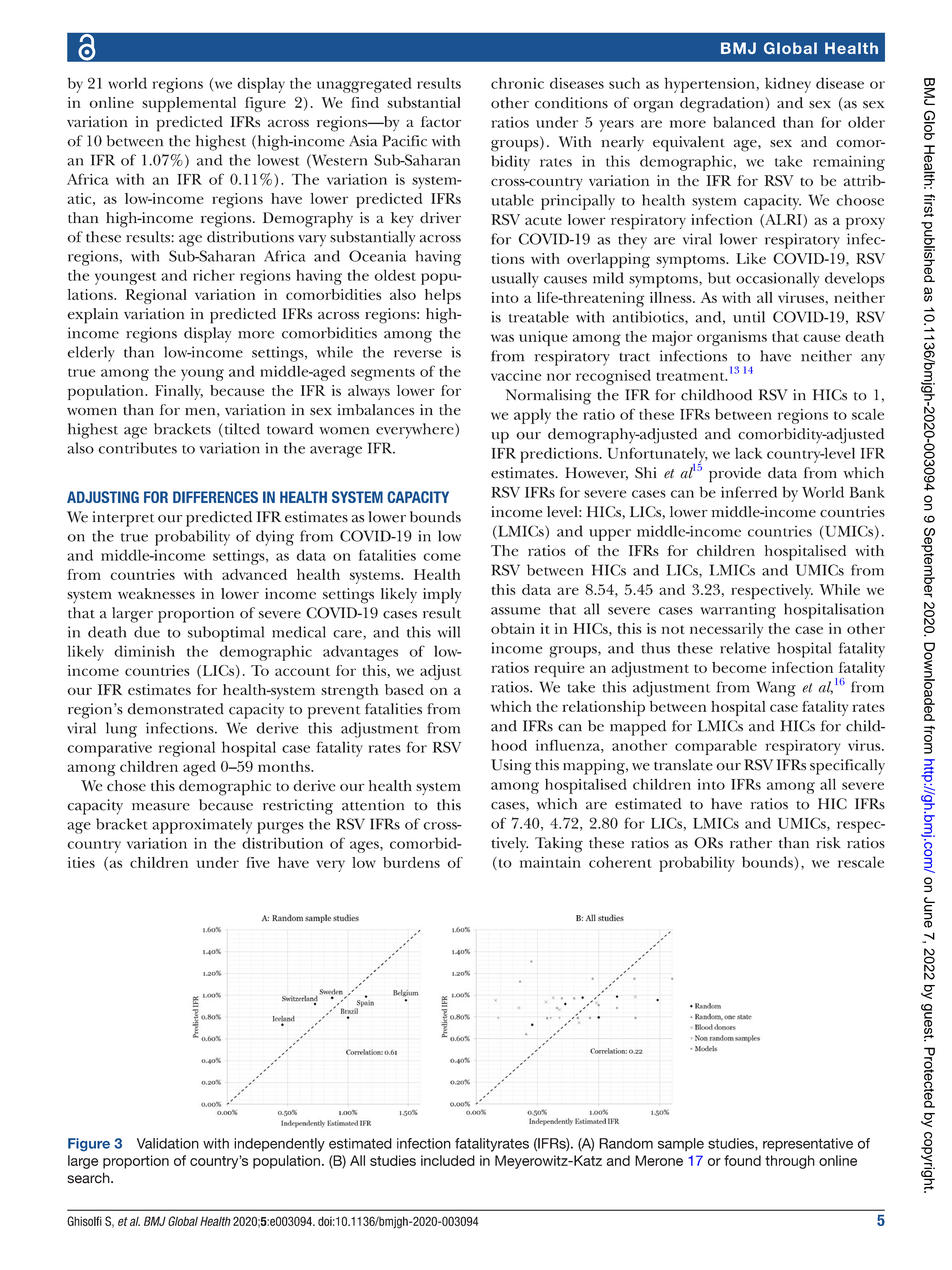 The image size is (952, 1270). Describe the element at coordinates (745, 648) in the page. I see `relative` at that location.
